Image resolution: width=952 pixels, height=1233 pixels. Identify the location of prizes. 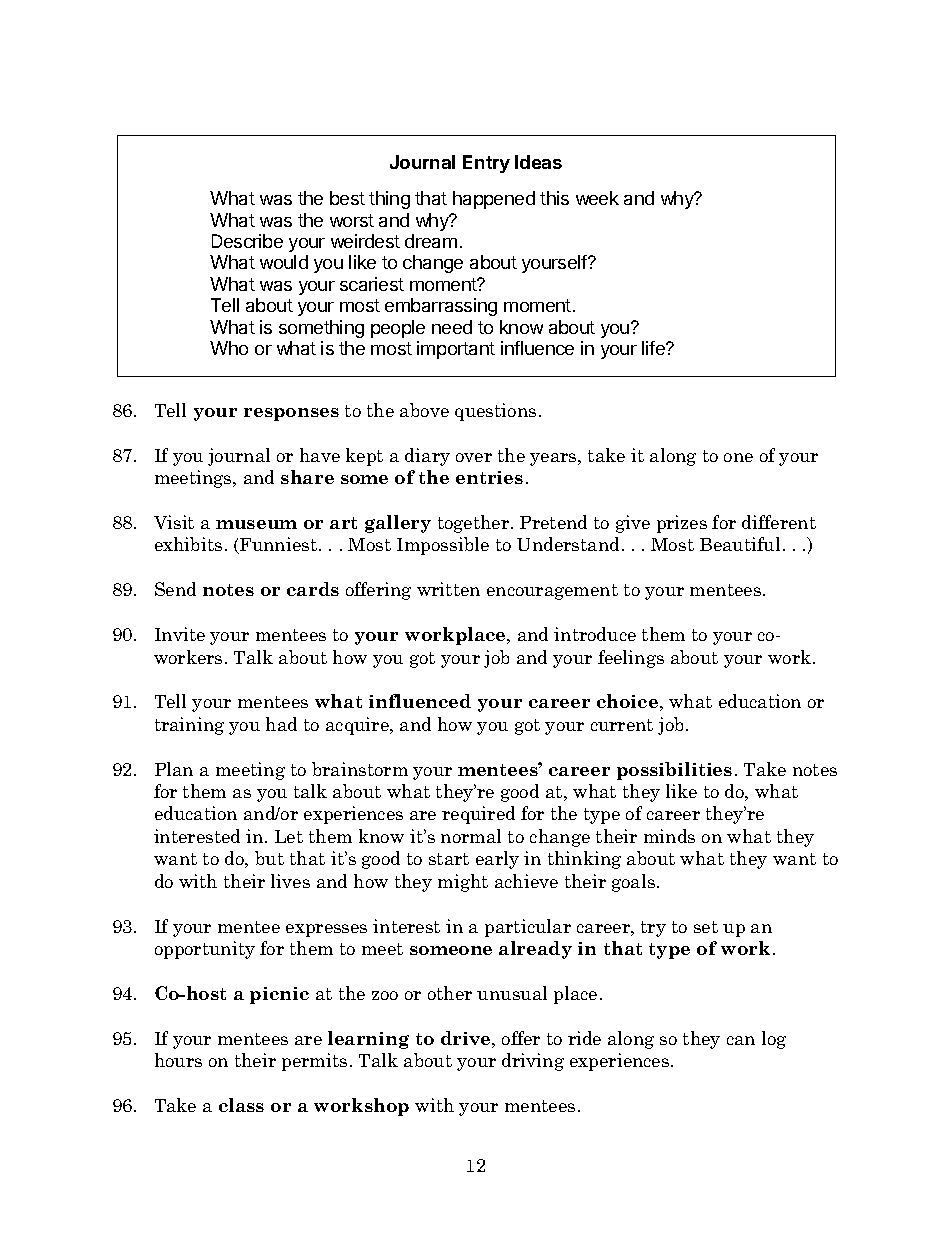
(682, 524).
